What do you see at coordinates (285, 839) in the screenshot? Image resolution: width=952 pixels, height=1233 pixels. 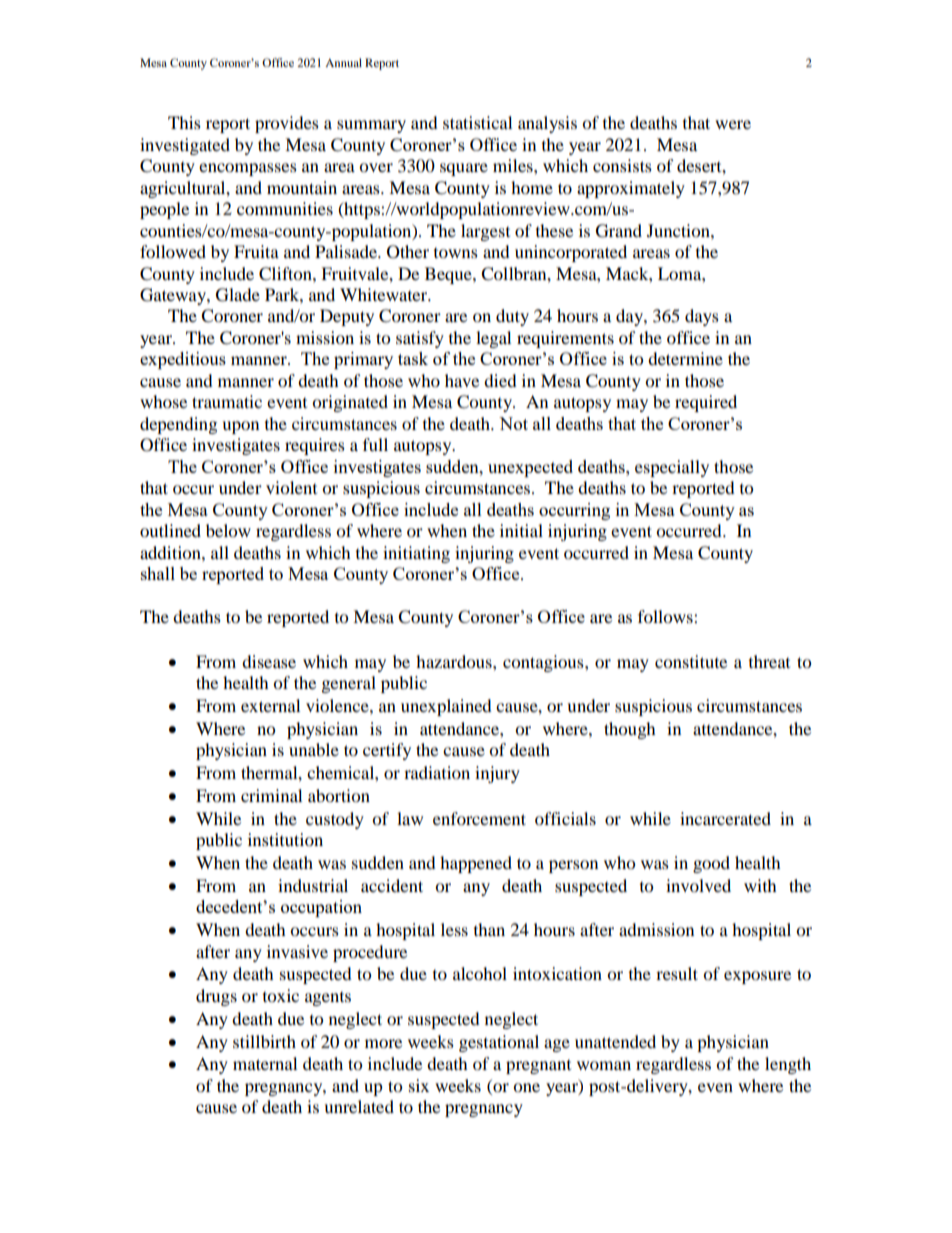 I see `institution` at bounding box center [285, 839].
